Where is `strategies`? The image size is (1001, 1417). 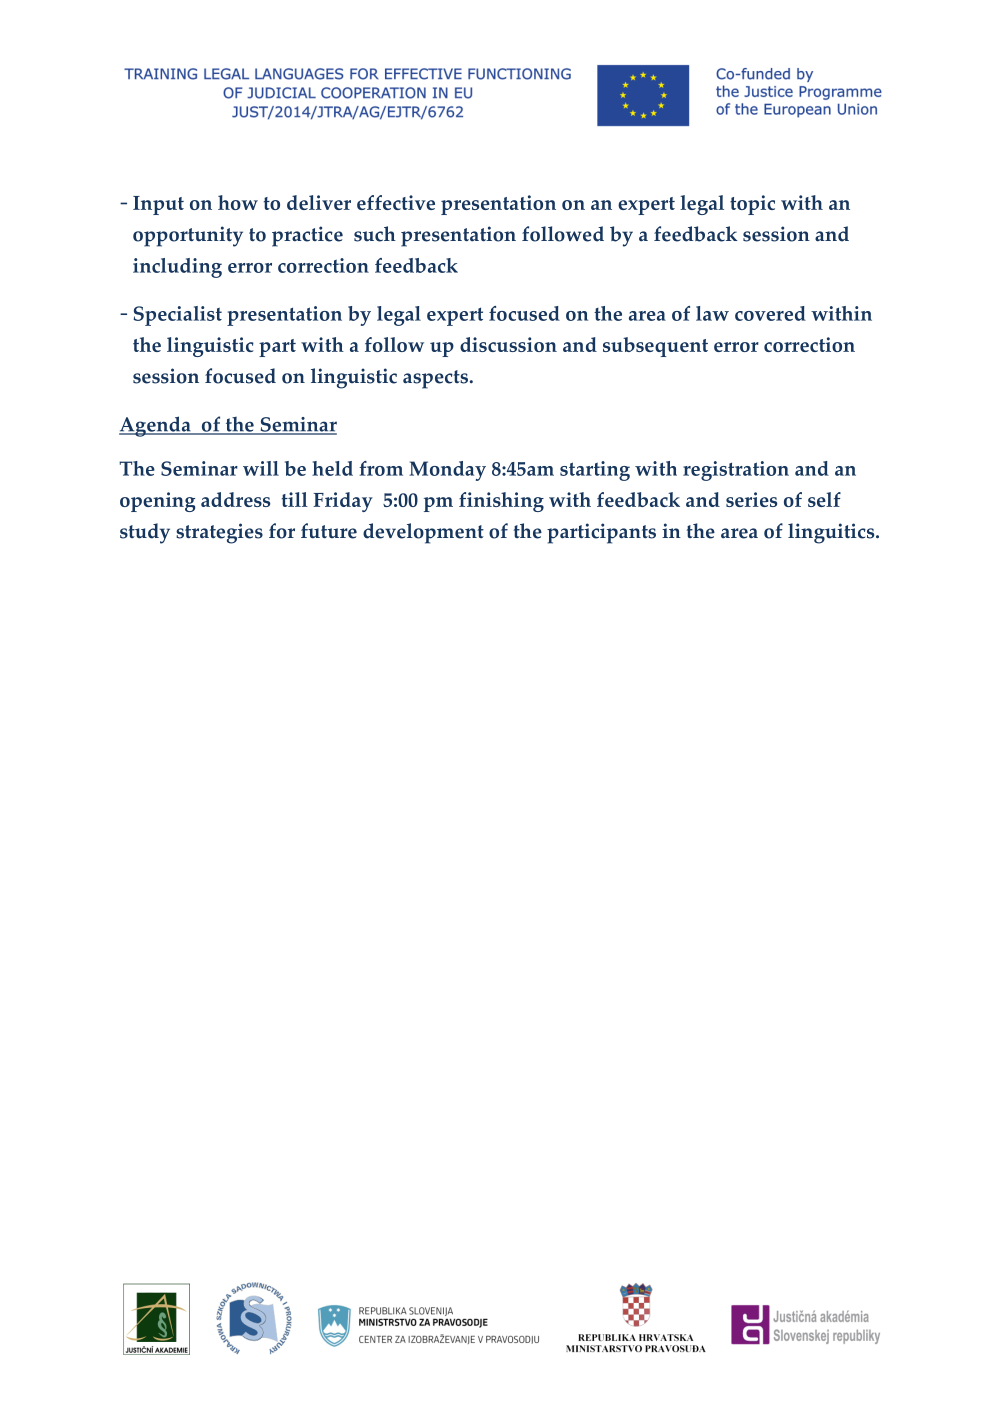
strategies is located at coordinates (219, 533).
